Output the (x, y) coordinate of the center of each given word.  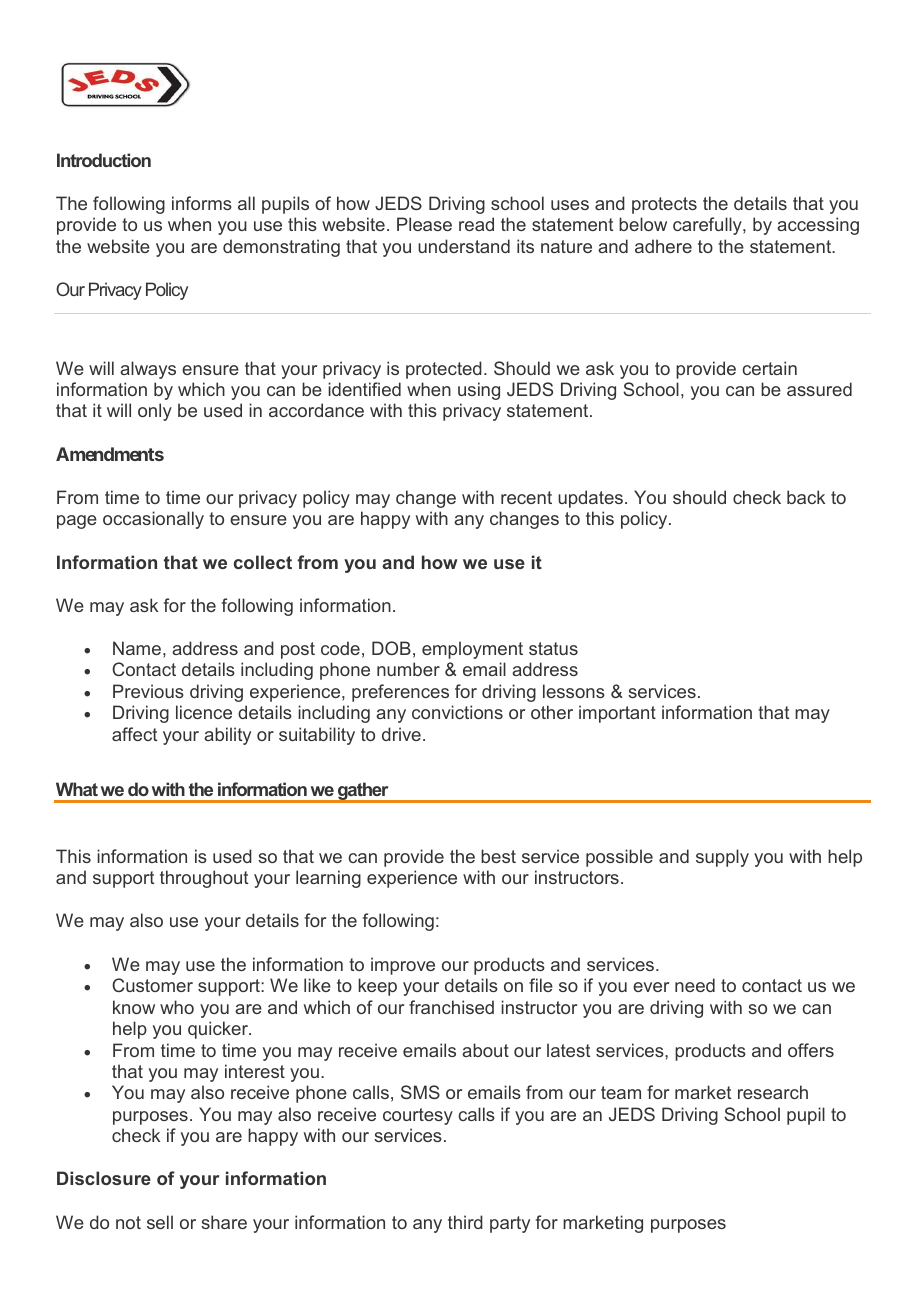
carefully (708, 226)
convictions (457, 712)
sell (160, 1222)
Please (424, 224)
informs (202, 203)
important (617, 714)
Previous (148, 691)
